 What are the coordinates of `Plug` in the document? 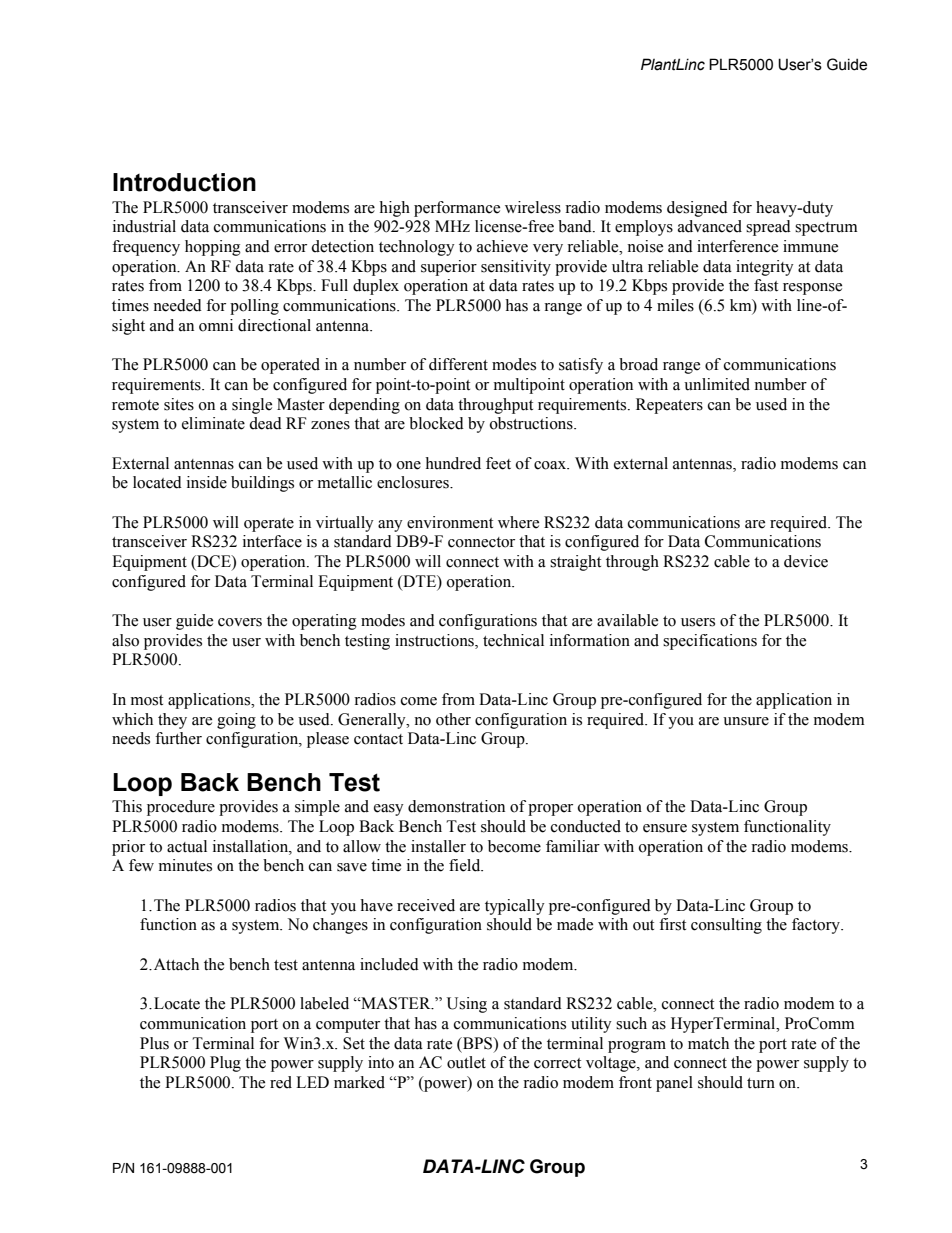 It's located at (225, 1064).
